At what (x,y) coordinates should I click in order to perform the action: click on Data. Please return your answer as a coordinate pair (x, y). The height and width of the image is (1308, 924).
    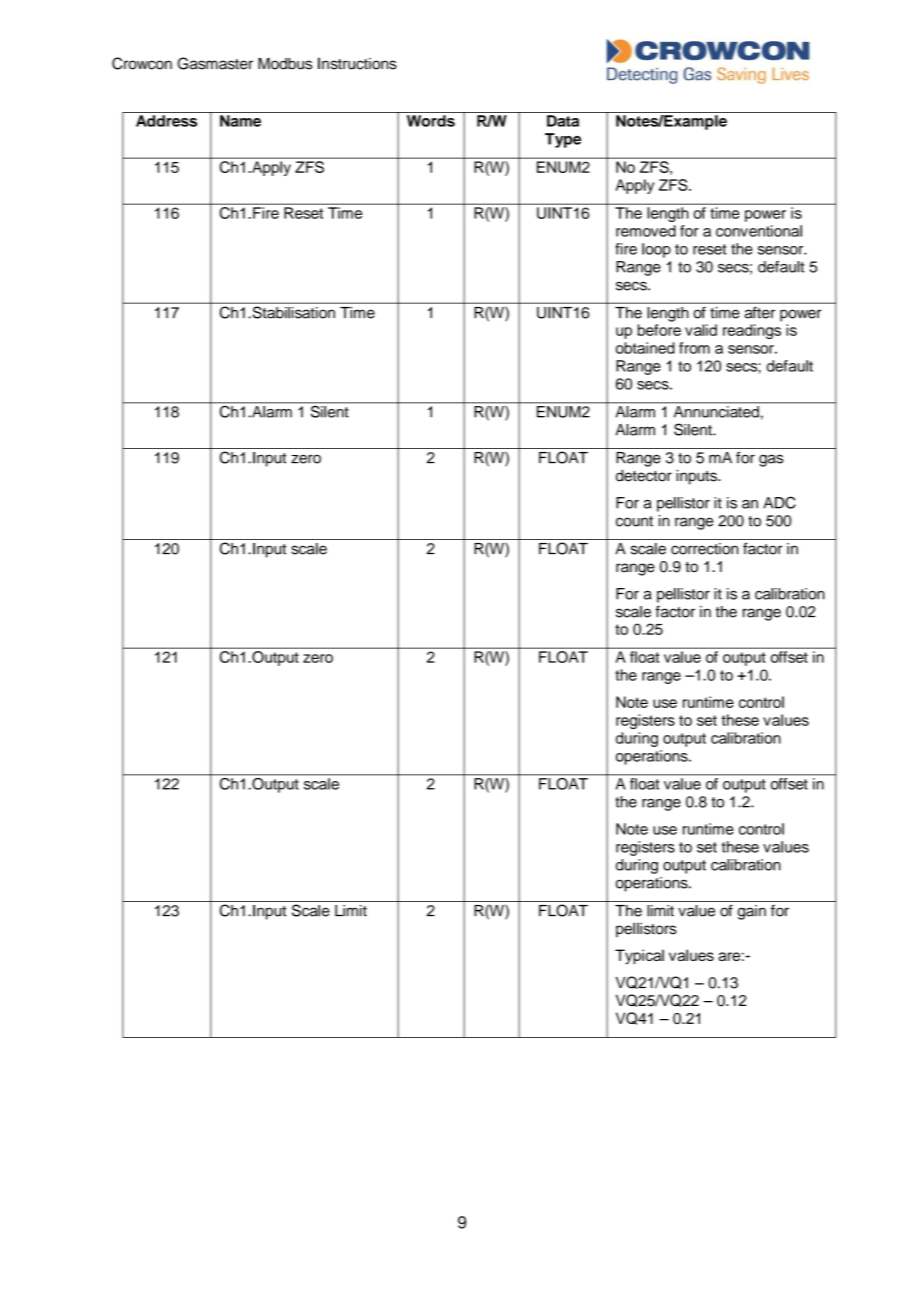
    Looking at the image, I should click on (563, 121).
